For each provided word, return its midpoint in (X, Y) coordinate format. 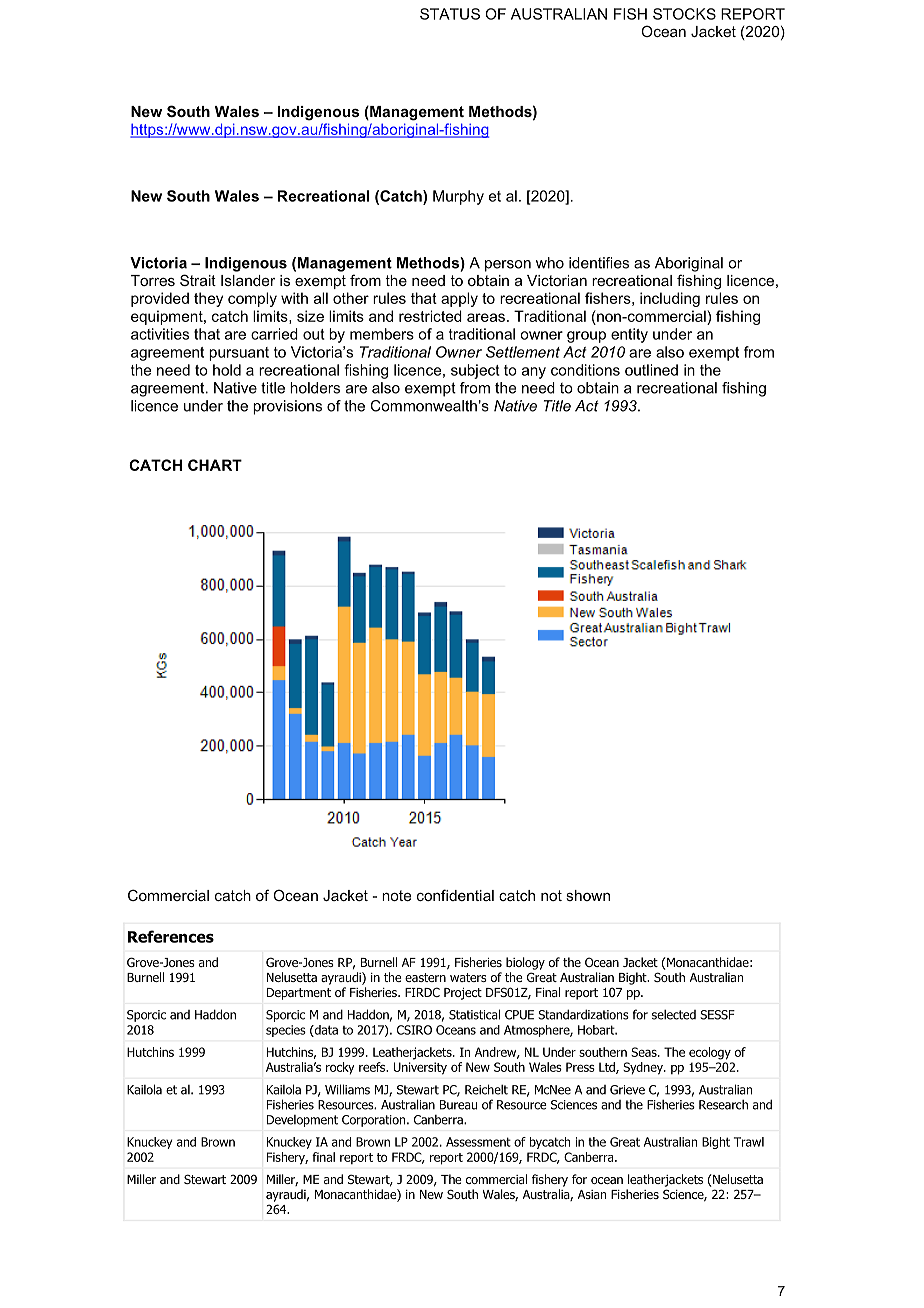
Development (302, 1121)
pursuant (239, 354)
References (171, 936)
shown (588, 895)
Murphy (458, 197)
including (670, 299)
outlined (651, 370)
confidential (455, 895)
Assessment (478, 1142)
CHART (215, 465)
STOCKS (684, 14)
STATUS (450, 14)
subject (475, 371)
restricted (430, 316)
